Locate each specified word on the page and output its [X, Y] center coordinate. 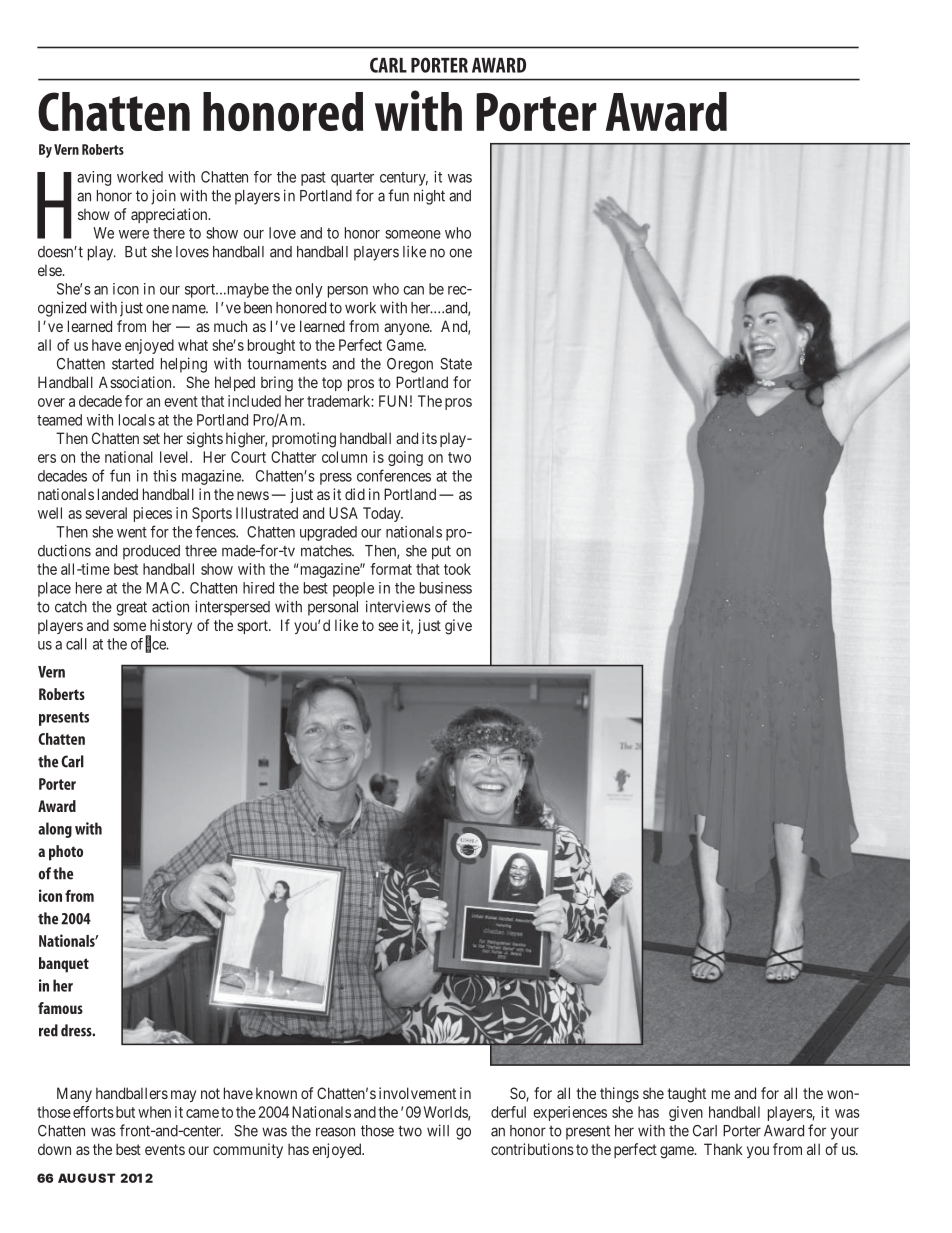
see [388, 626]
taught [686, 1095]
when [154, 1112]
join [163, 197]
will [438, 1130]
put [441, 552]
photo [66, 853]
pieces [153, 514]
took [457, 569]
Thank [723, 1149]
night [429, 197]
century [404, 179]
